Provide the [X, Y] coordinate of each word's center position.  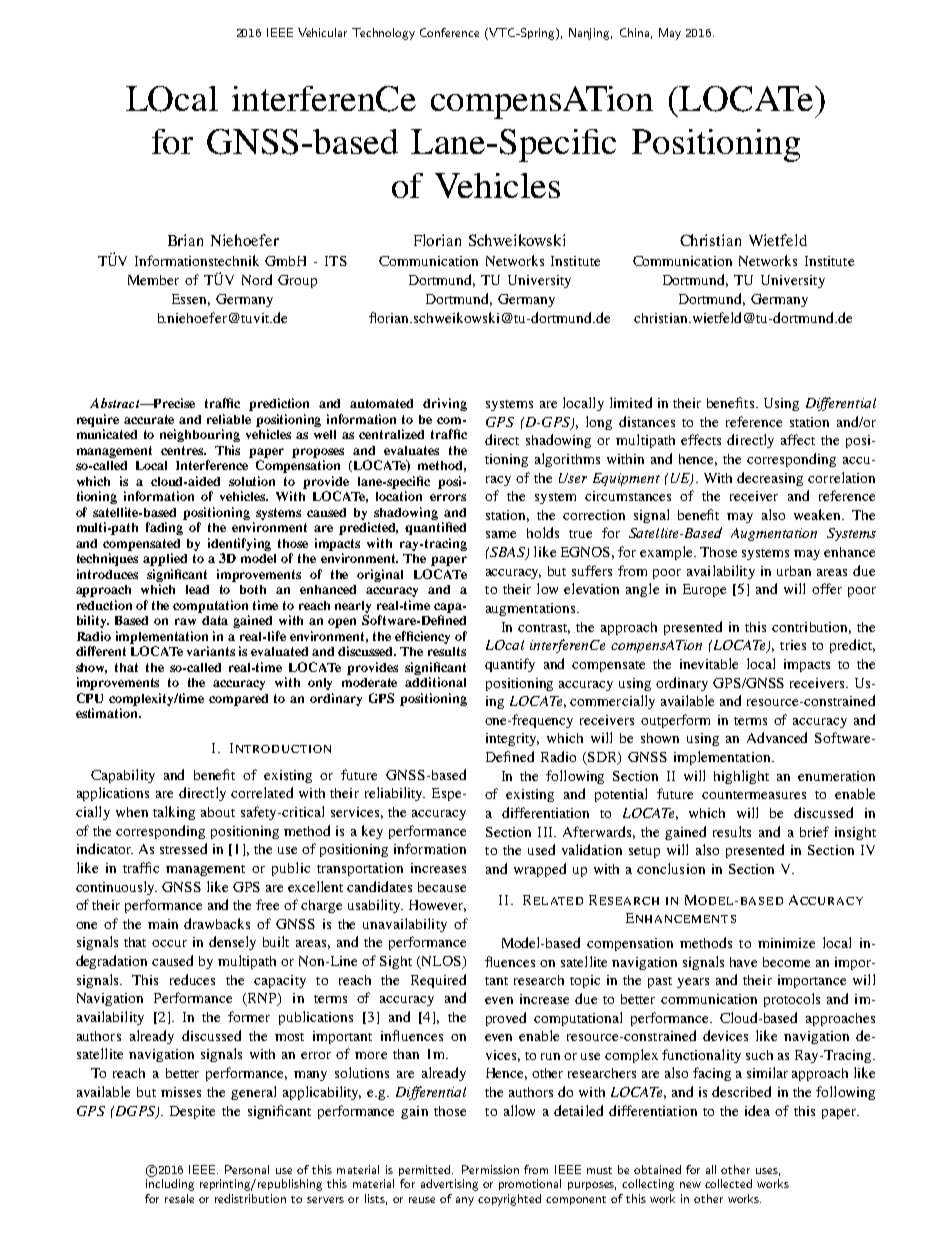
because [442, 887]
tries [793, 645]
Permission [490, 1169]
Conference [449, 32]
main [163, 924]
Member [153, 280]
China [634, 32]
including [170, 1185]
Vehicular [322, 32]
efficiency [422, 637]
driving [445, 404]
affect [798, 439]
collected [728, 1183]
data [215, 620]
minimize [786, 943]
